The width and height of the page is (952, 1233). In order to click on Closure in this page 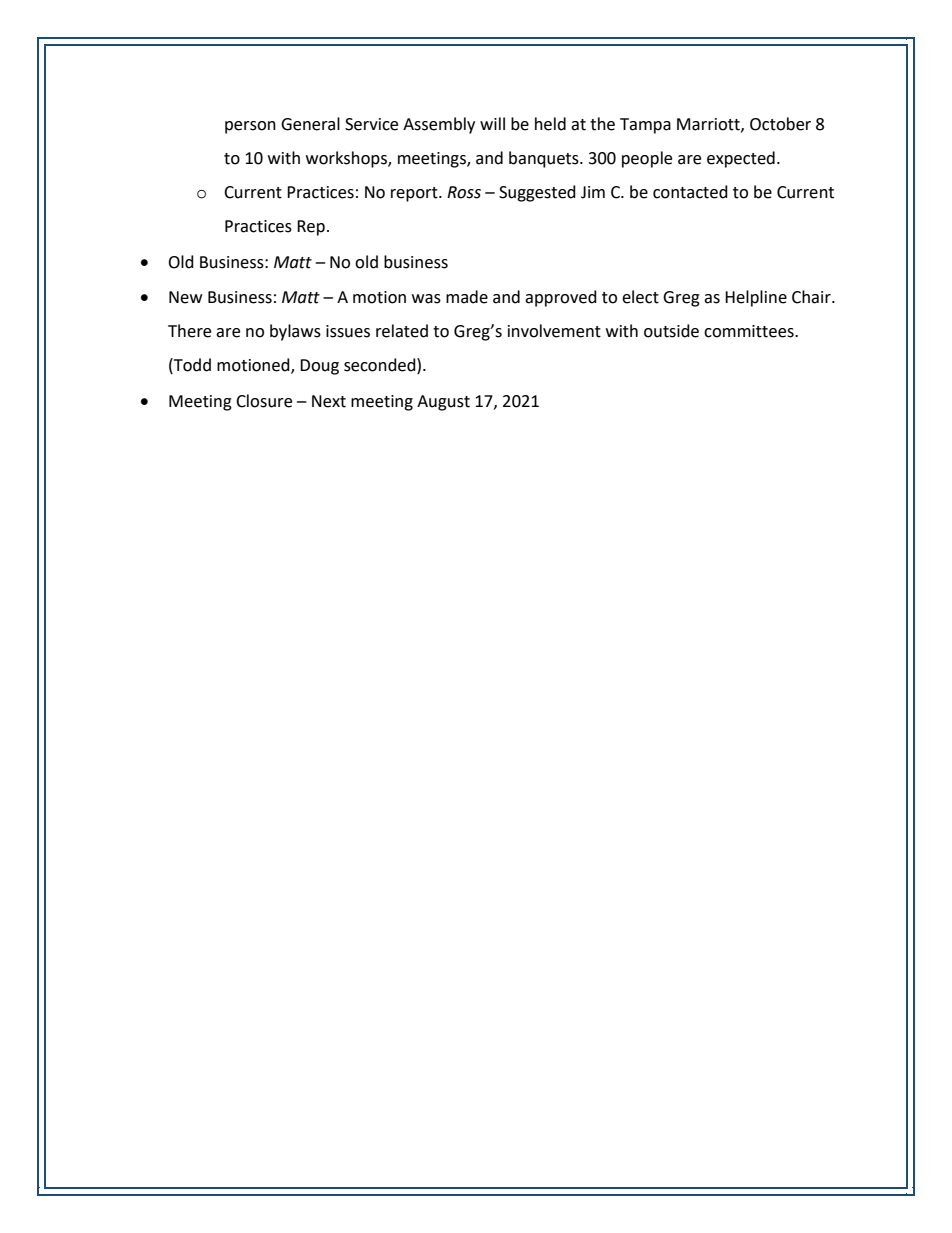, I will do `click(264, 401)`.
